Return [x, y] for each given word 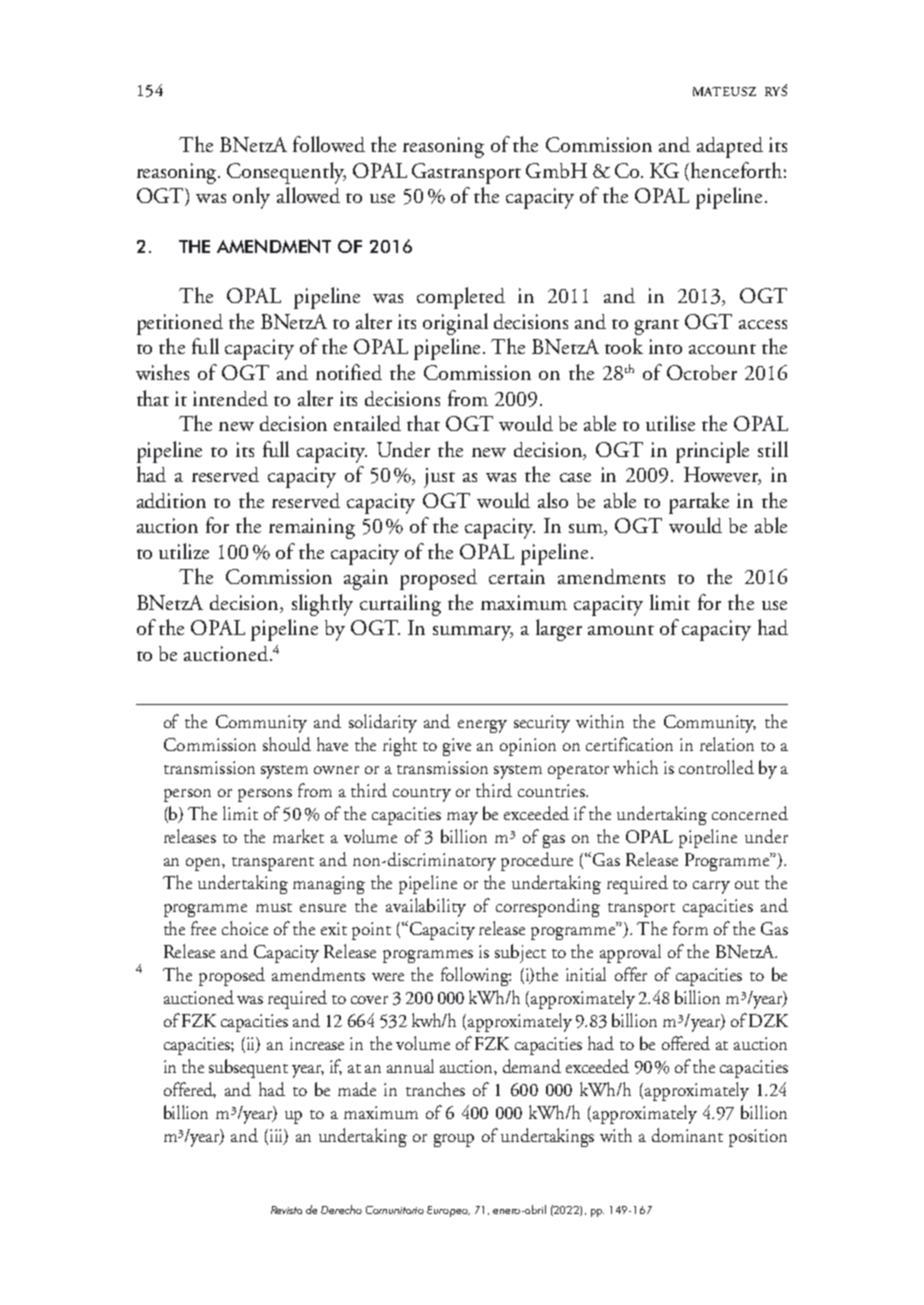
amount [621, 630]
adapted [730, 147]
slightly [322, 605]
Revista [286, 1210]
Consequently [286, 173]
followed [329, 144]
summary [473, 633]
